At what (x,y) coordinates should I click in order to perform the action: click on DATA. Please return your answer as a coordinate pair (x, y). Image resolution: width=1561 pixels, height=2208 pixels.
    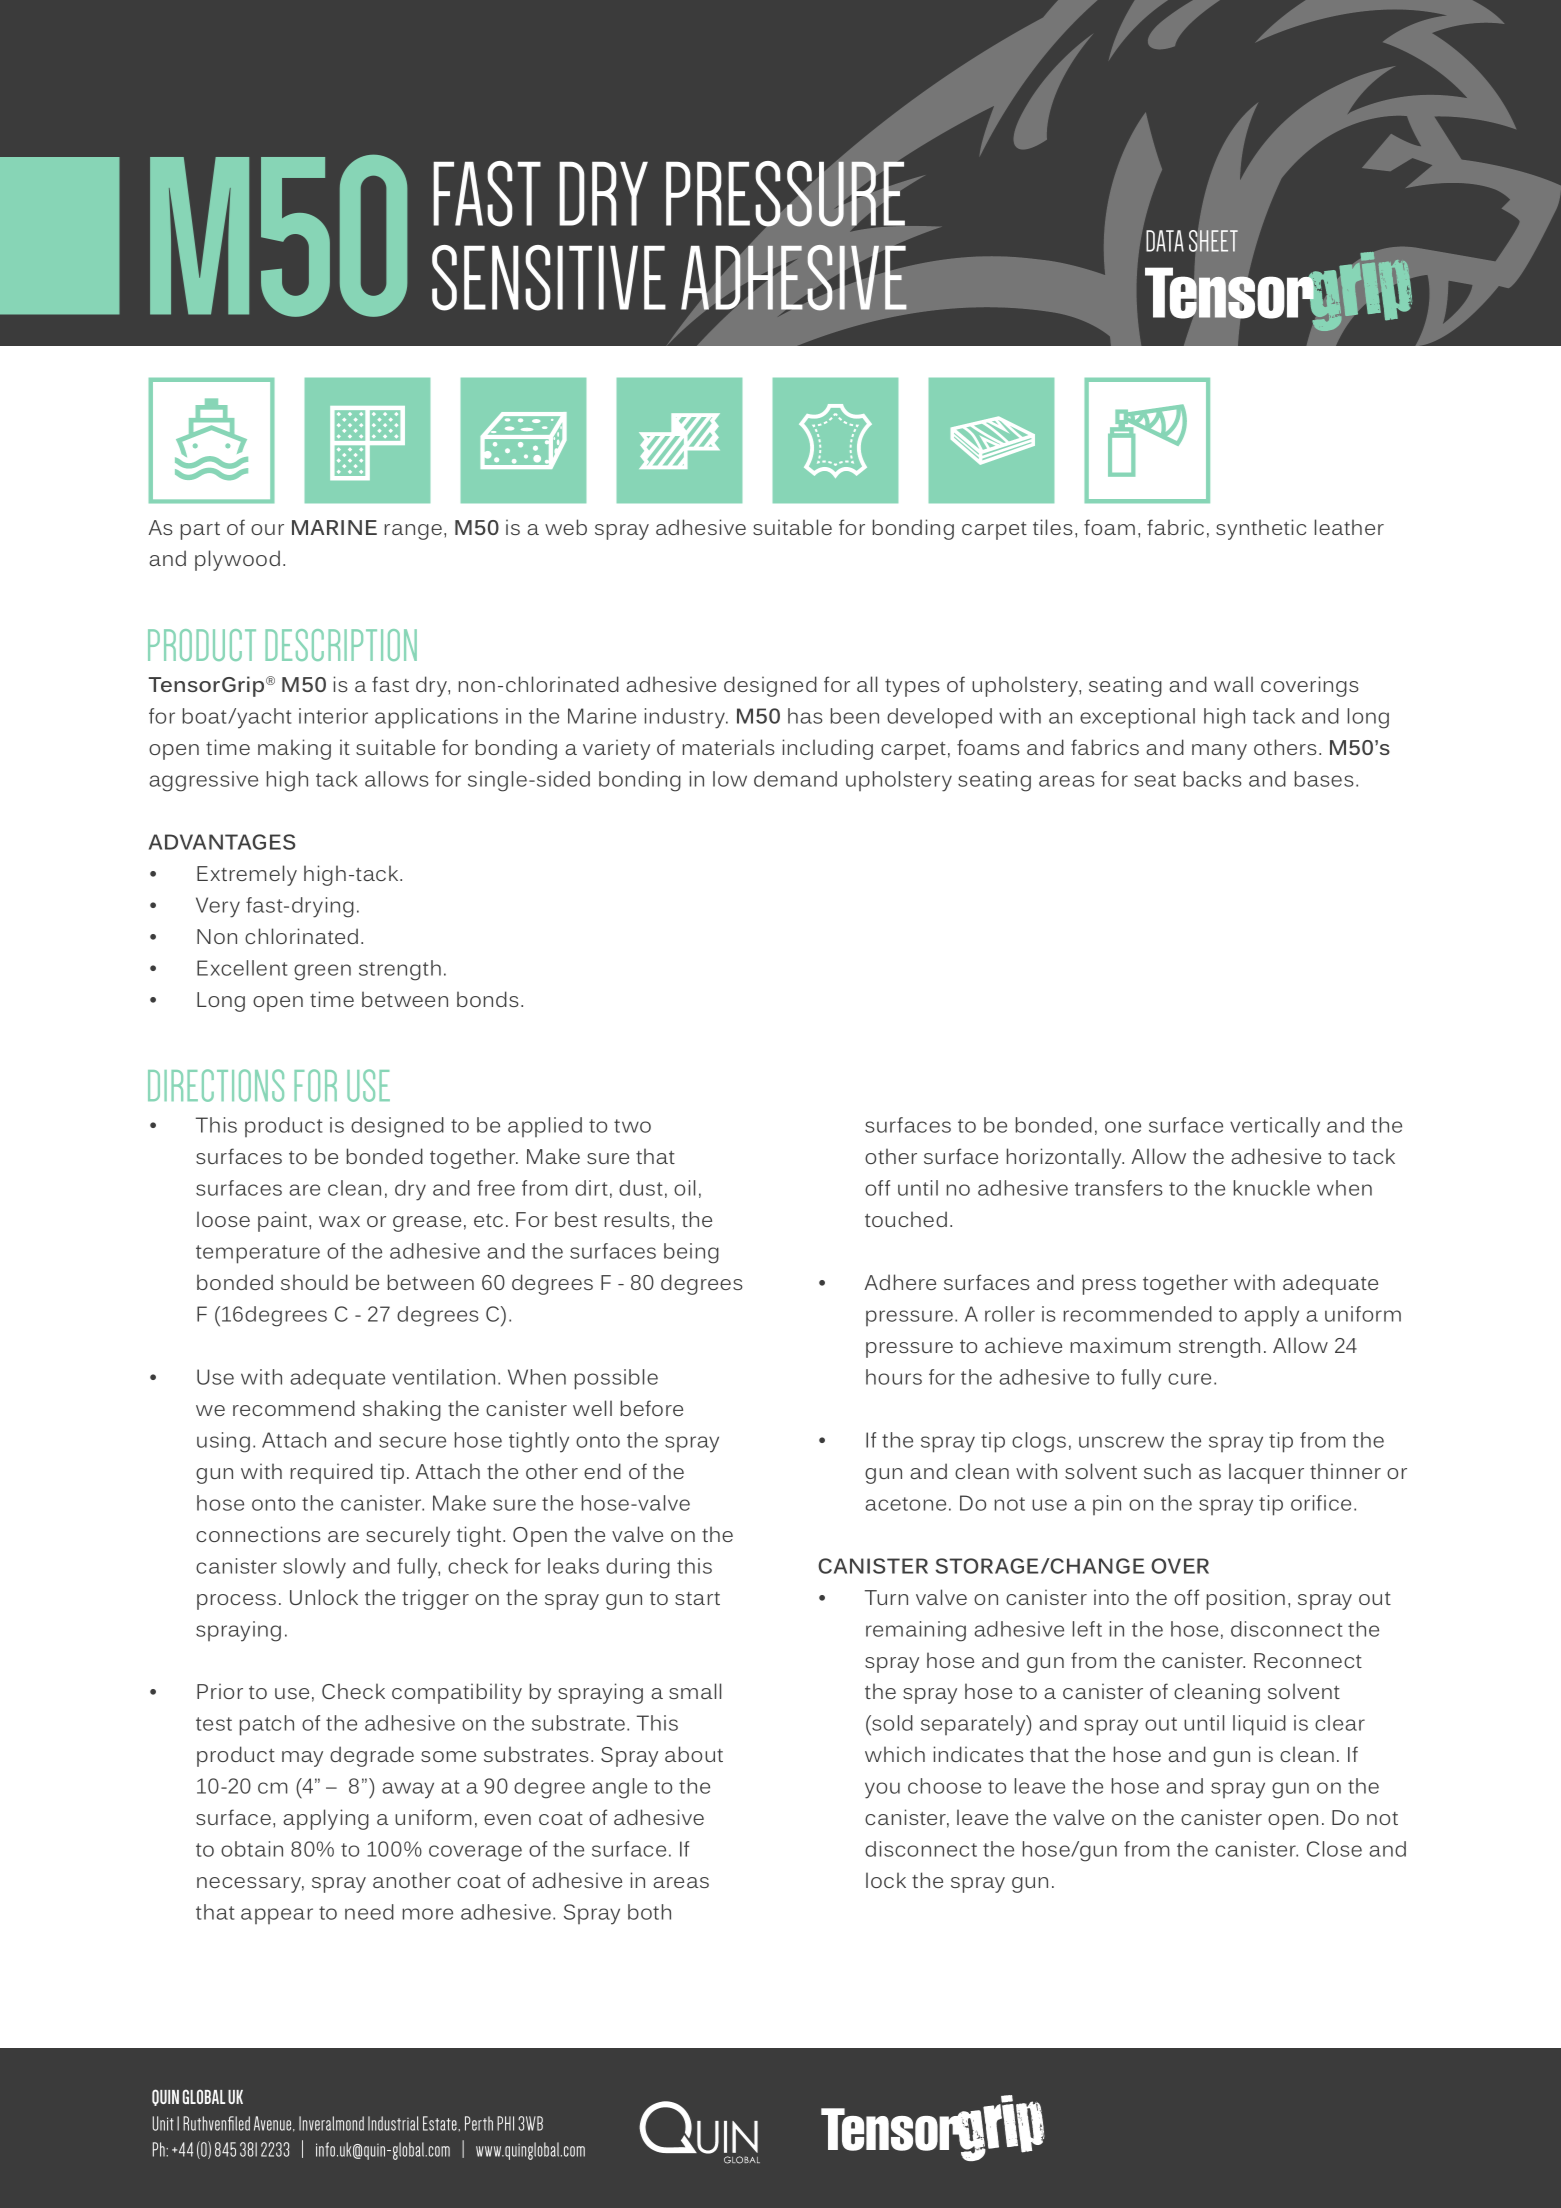
    Looking at the image, I should click on (1165, 241).
